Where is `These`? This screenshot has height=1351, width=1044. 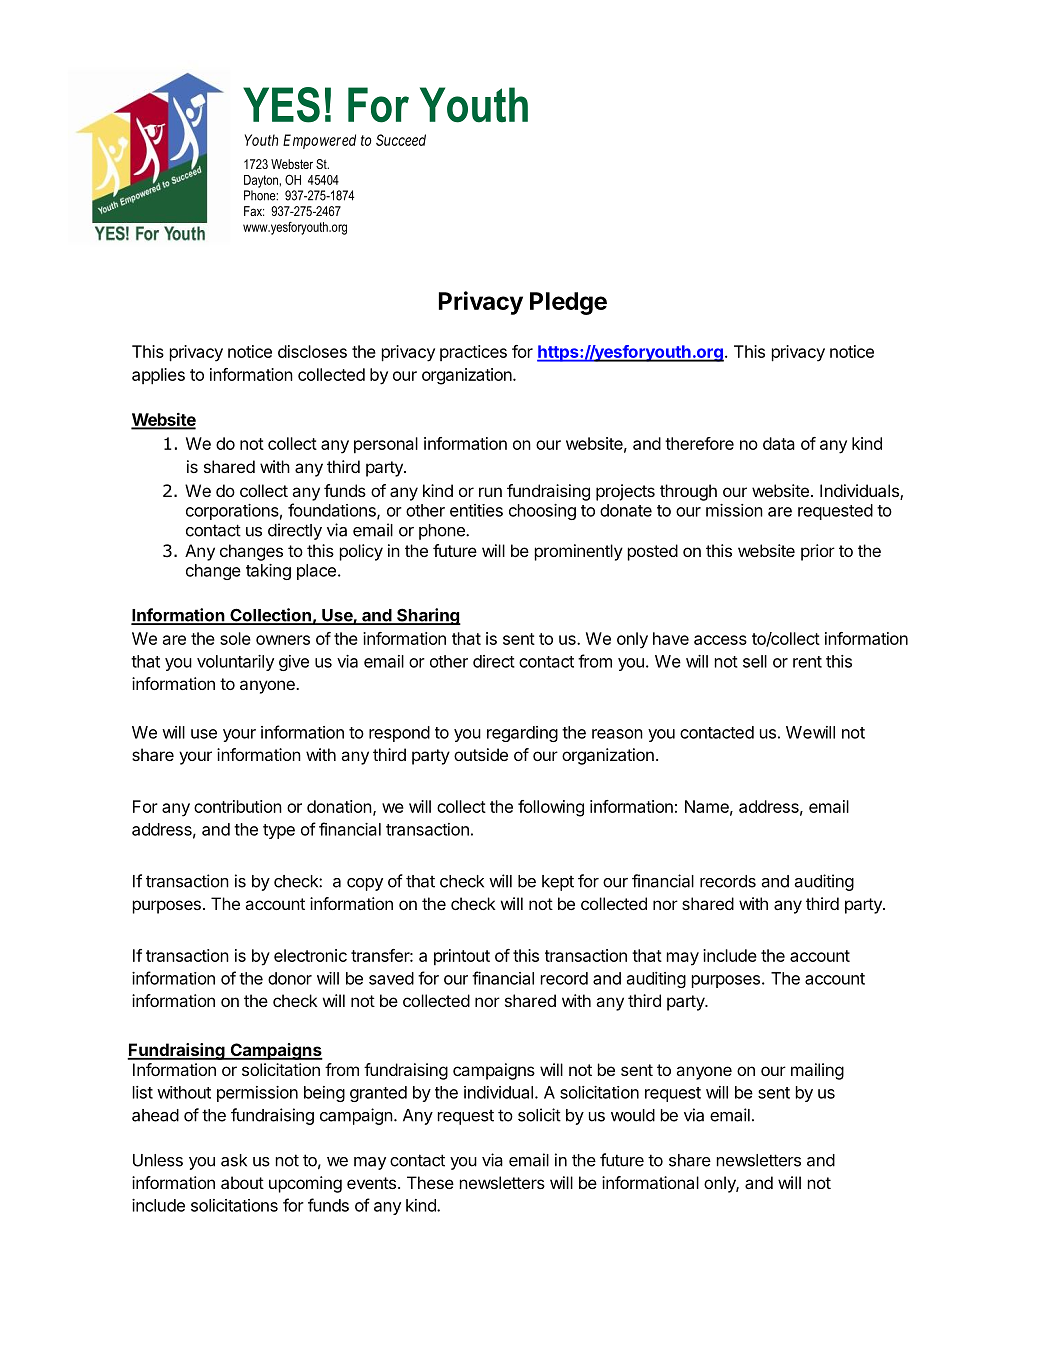
These is located at coordinates (430, 1182).
